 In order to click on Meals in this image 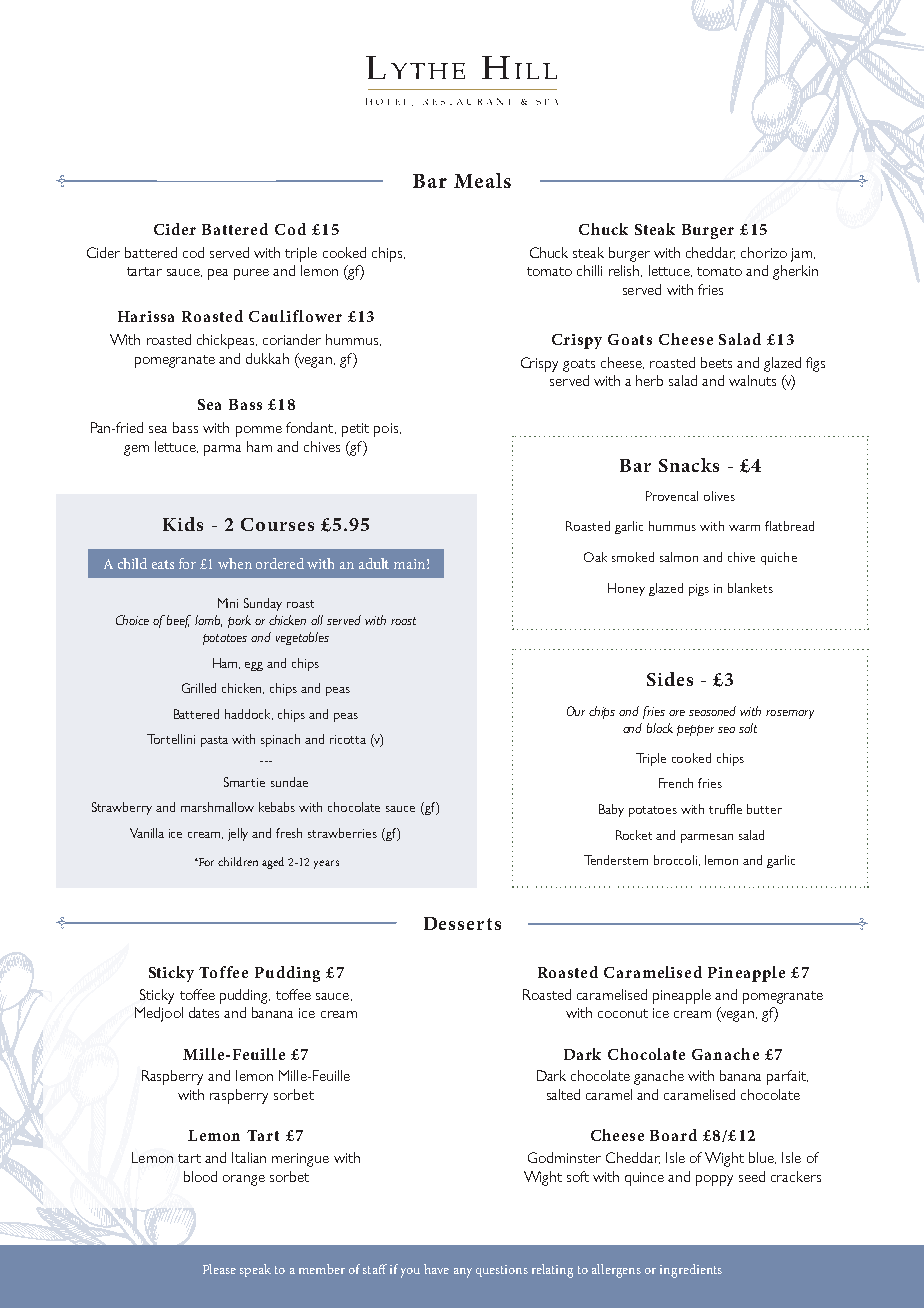, I will do `click(482, 180)`.
